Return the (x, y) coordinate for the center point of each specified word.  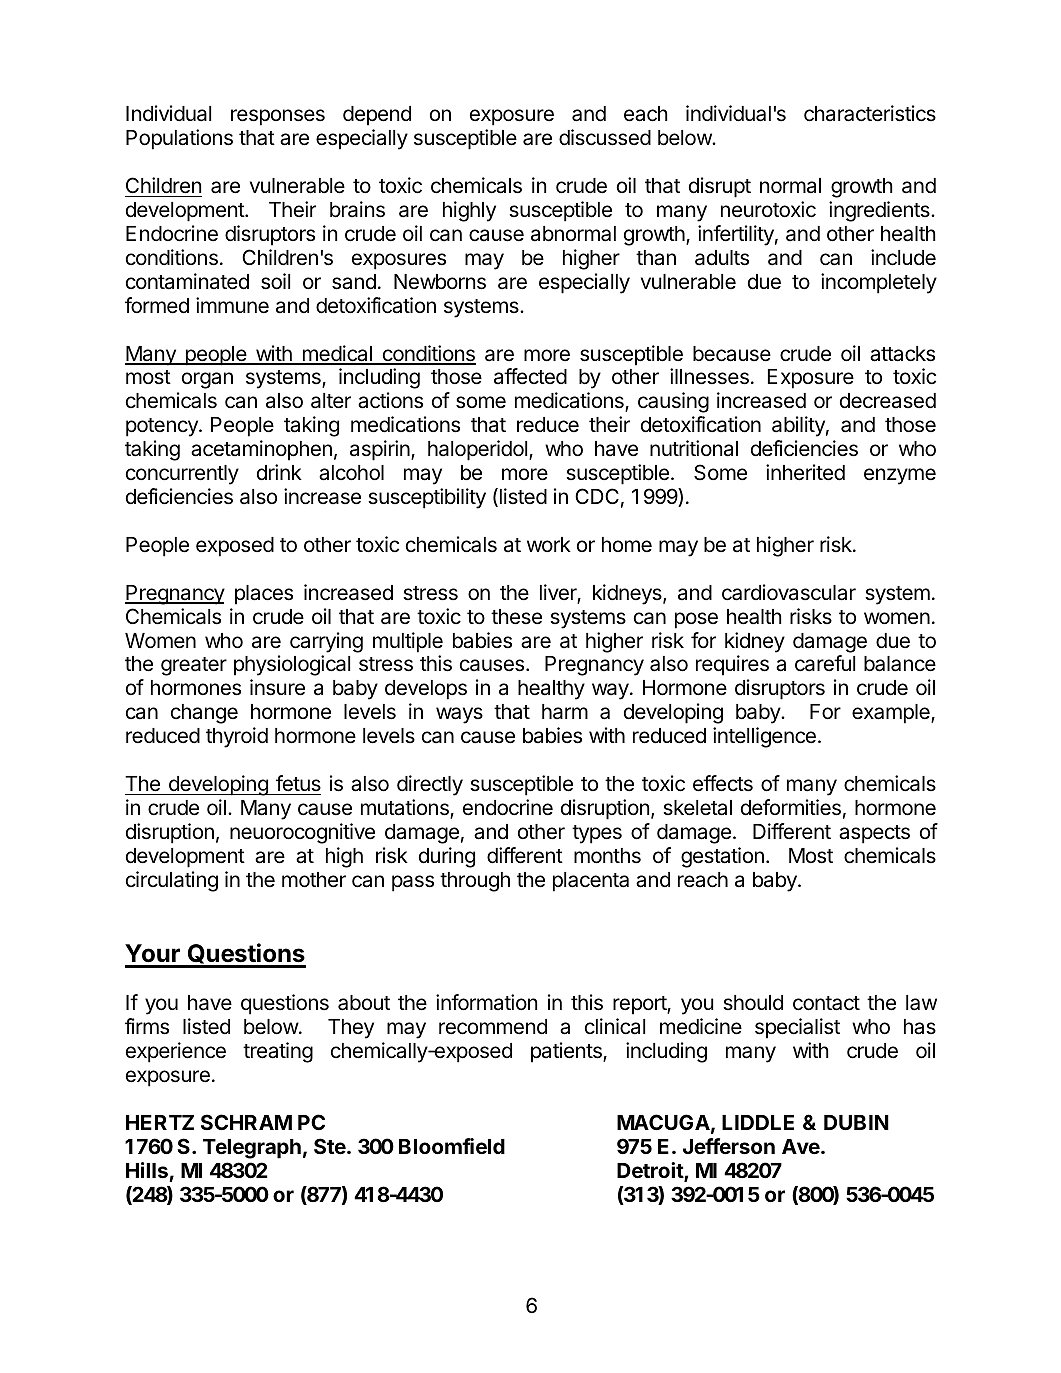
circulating (172, 881)
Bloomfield (452, 1146)
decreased (888, 401)
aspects (874, 834)
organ (207, 380)
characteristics (870, 113)
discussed (605, 137)
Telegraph (252, 1149)
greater (194, 666)
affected (530, 376)
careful (825, 663)
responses (278, 117)
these (516, 617)
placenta (591, 882)
